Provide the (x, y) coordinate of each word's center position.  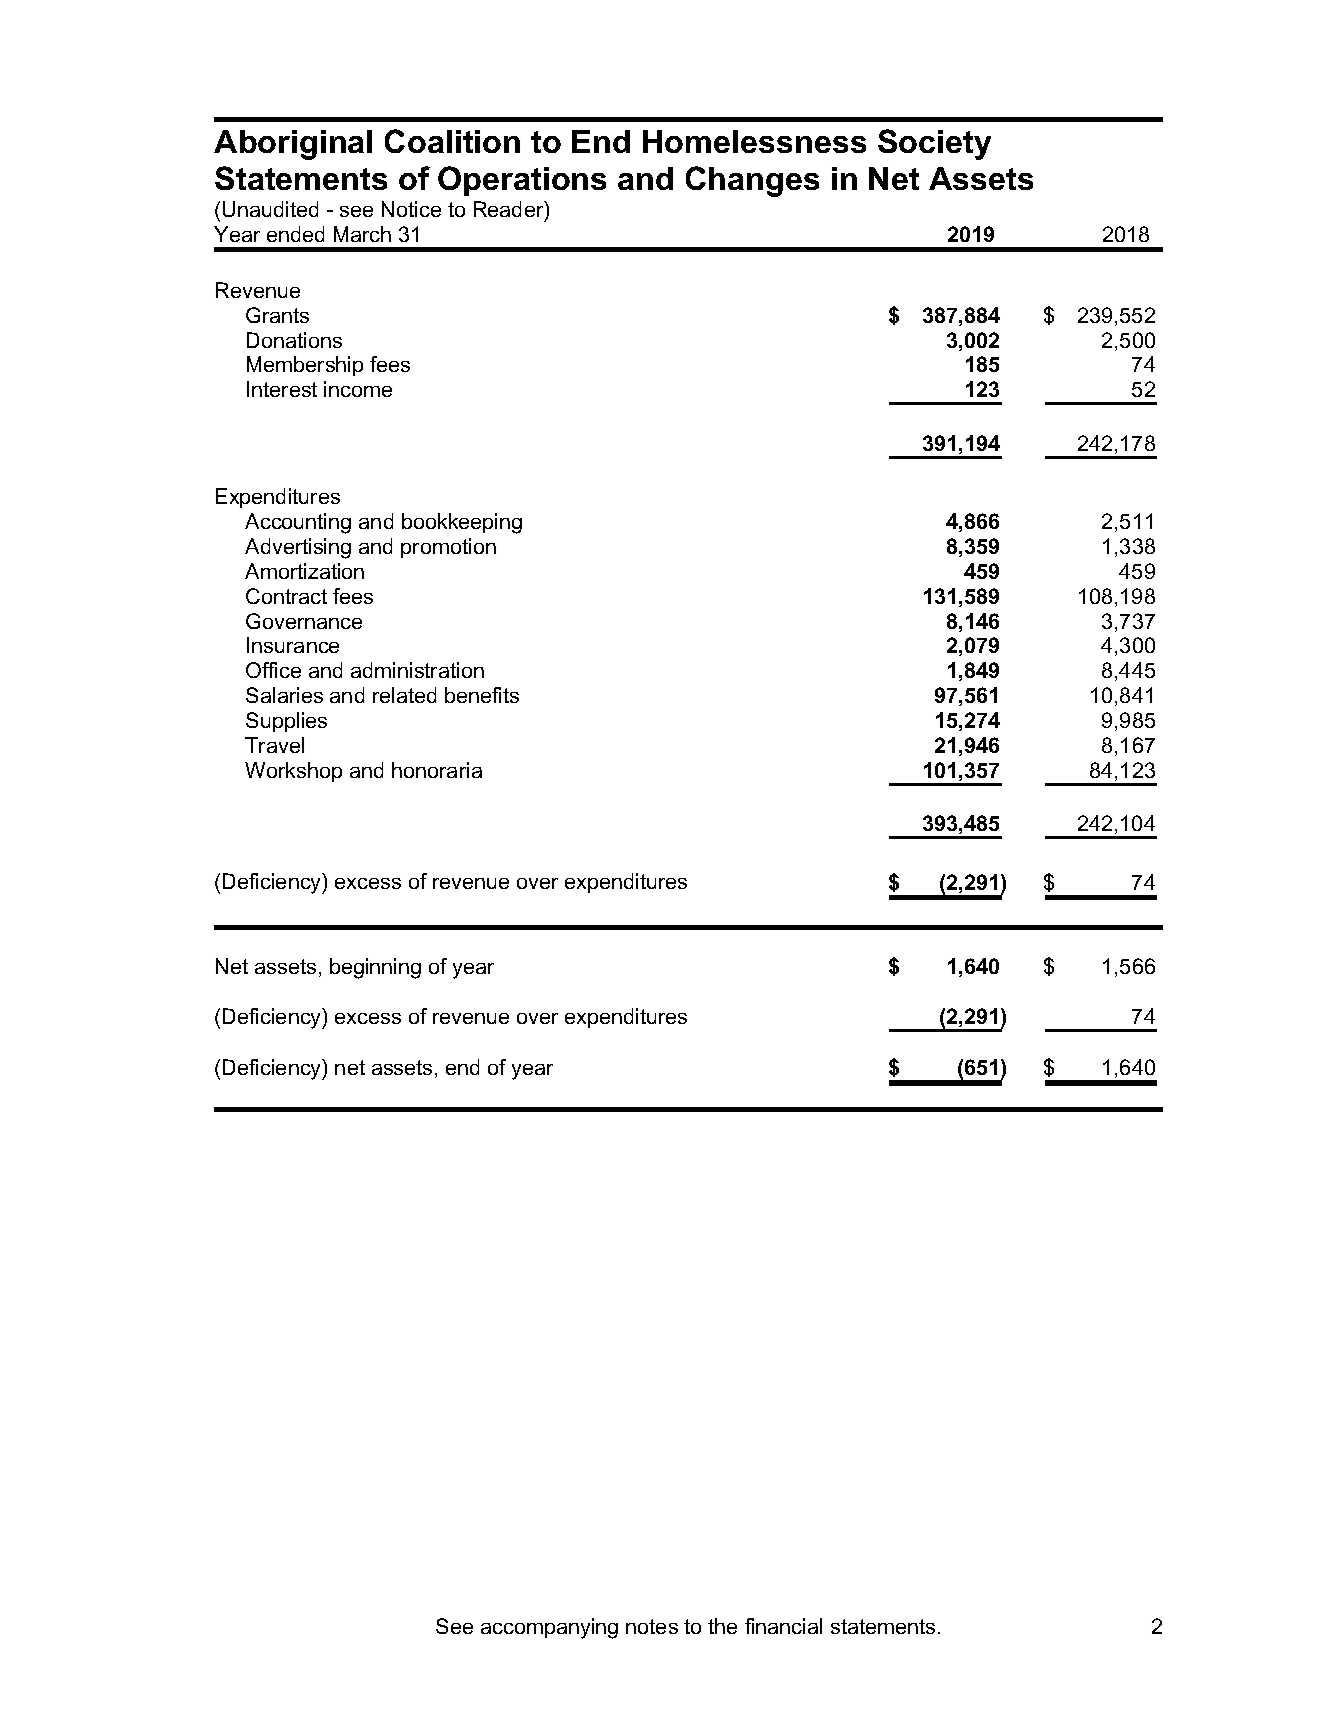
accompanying (549, 1628)
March (362, 234)
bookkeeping (462, 523)
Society (934, 144)
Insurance (293, 645)
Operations (522, 181)
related (404, 695)
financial (783, 1626)
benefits (482, 695)
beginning (375, 968)
